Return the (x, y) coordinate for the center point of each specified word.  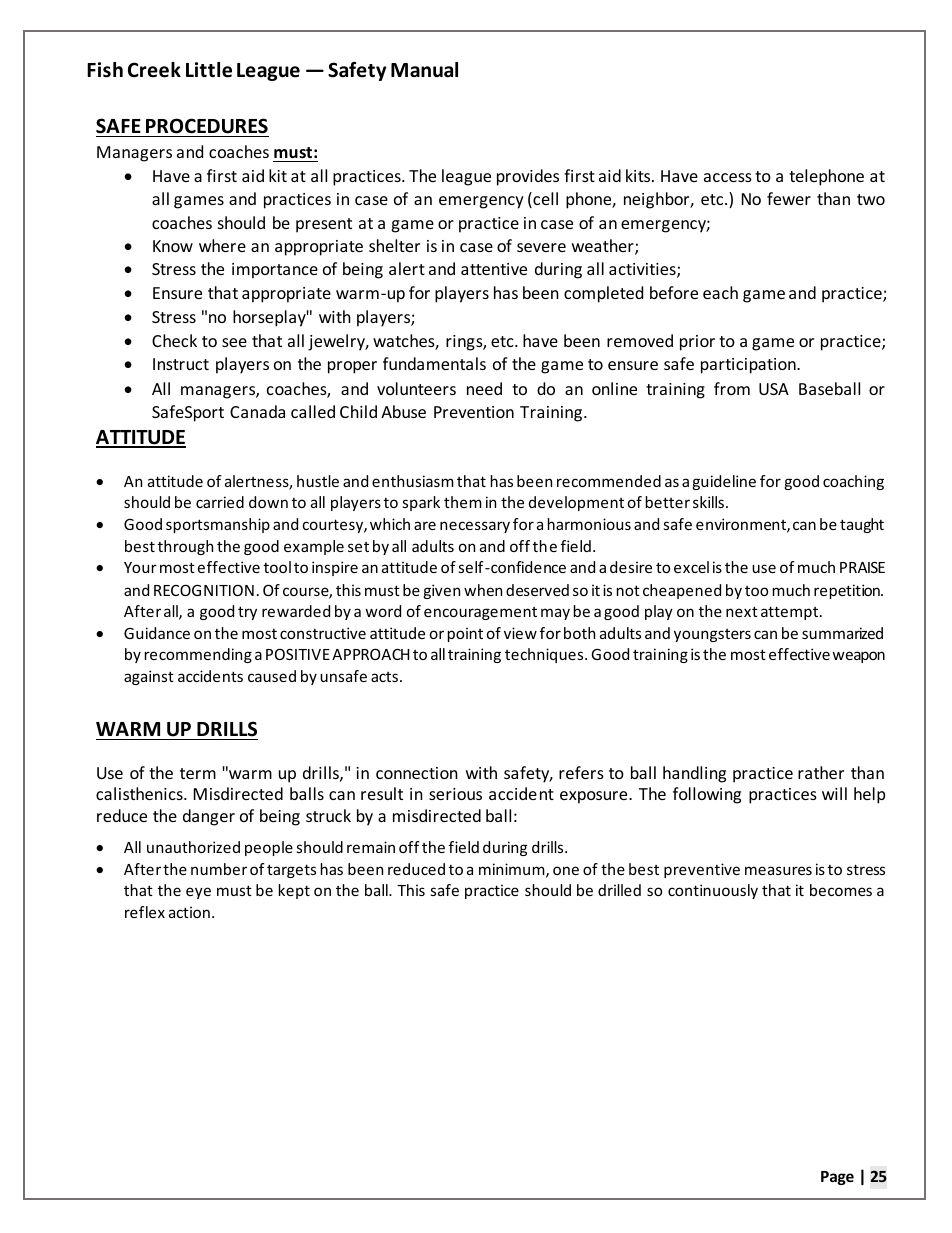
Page (837, 1178)
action (189, 912)
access (728, 177)
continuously (713, 891)
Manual (424, 70)
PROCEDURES (207, 126)
